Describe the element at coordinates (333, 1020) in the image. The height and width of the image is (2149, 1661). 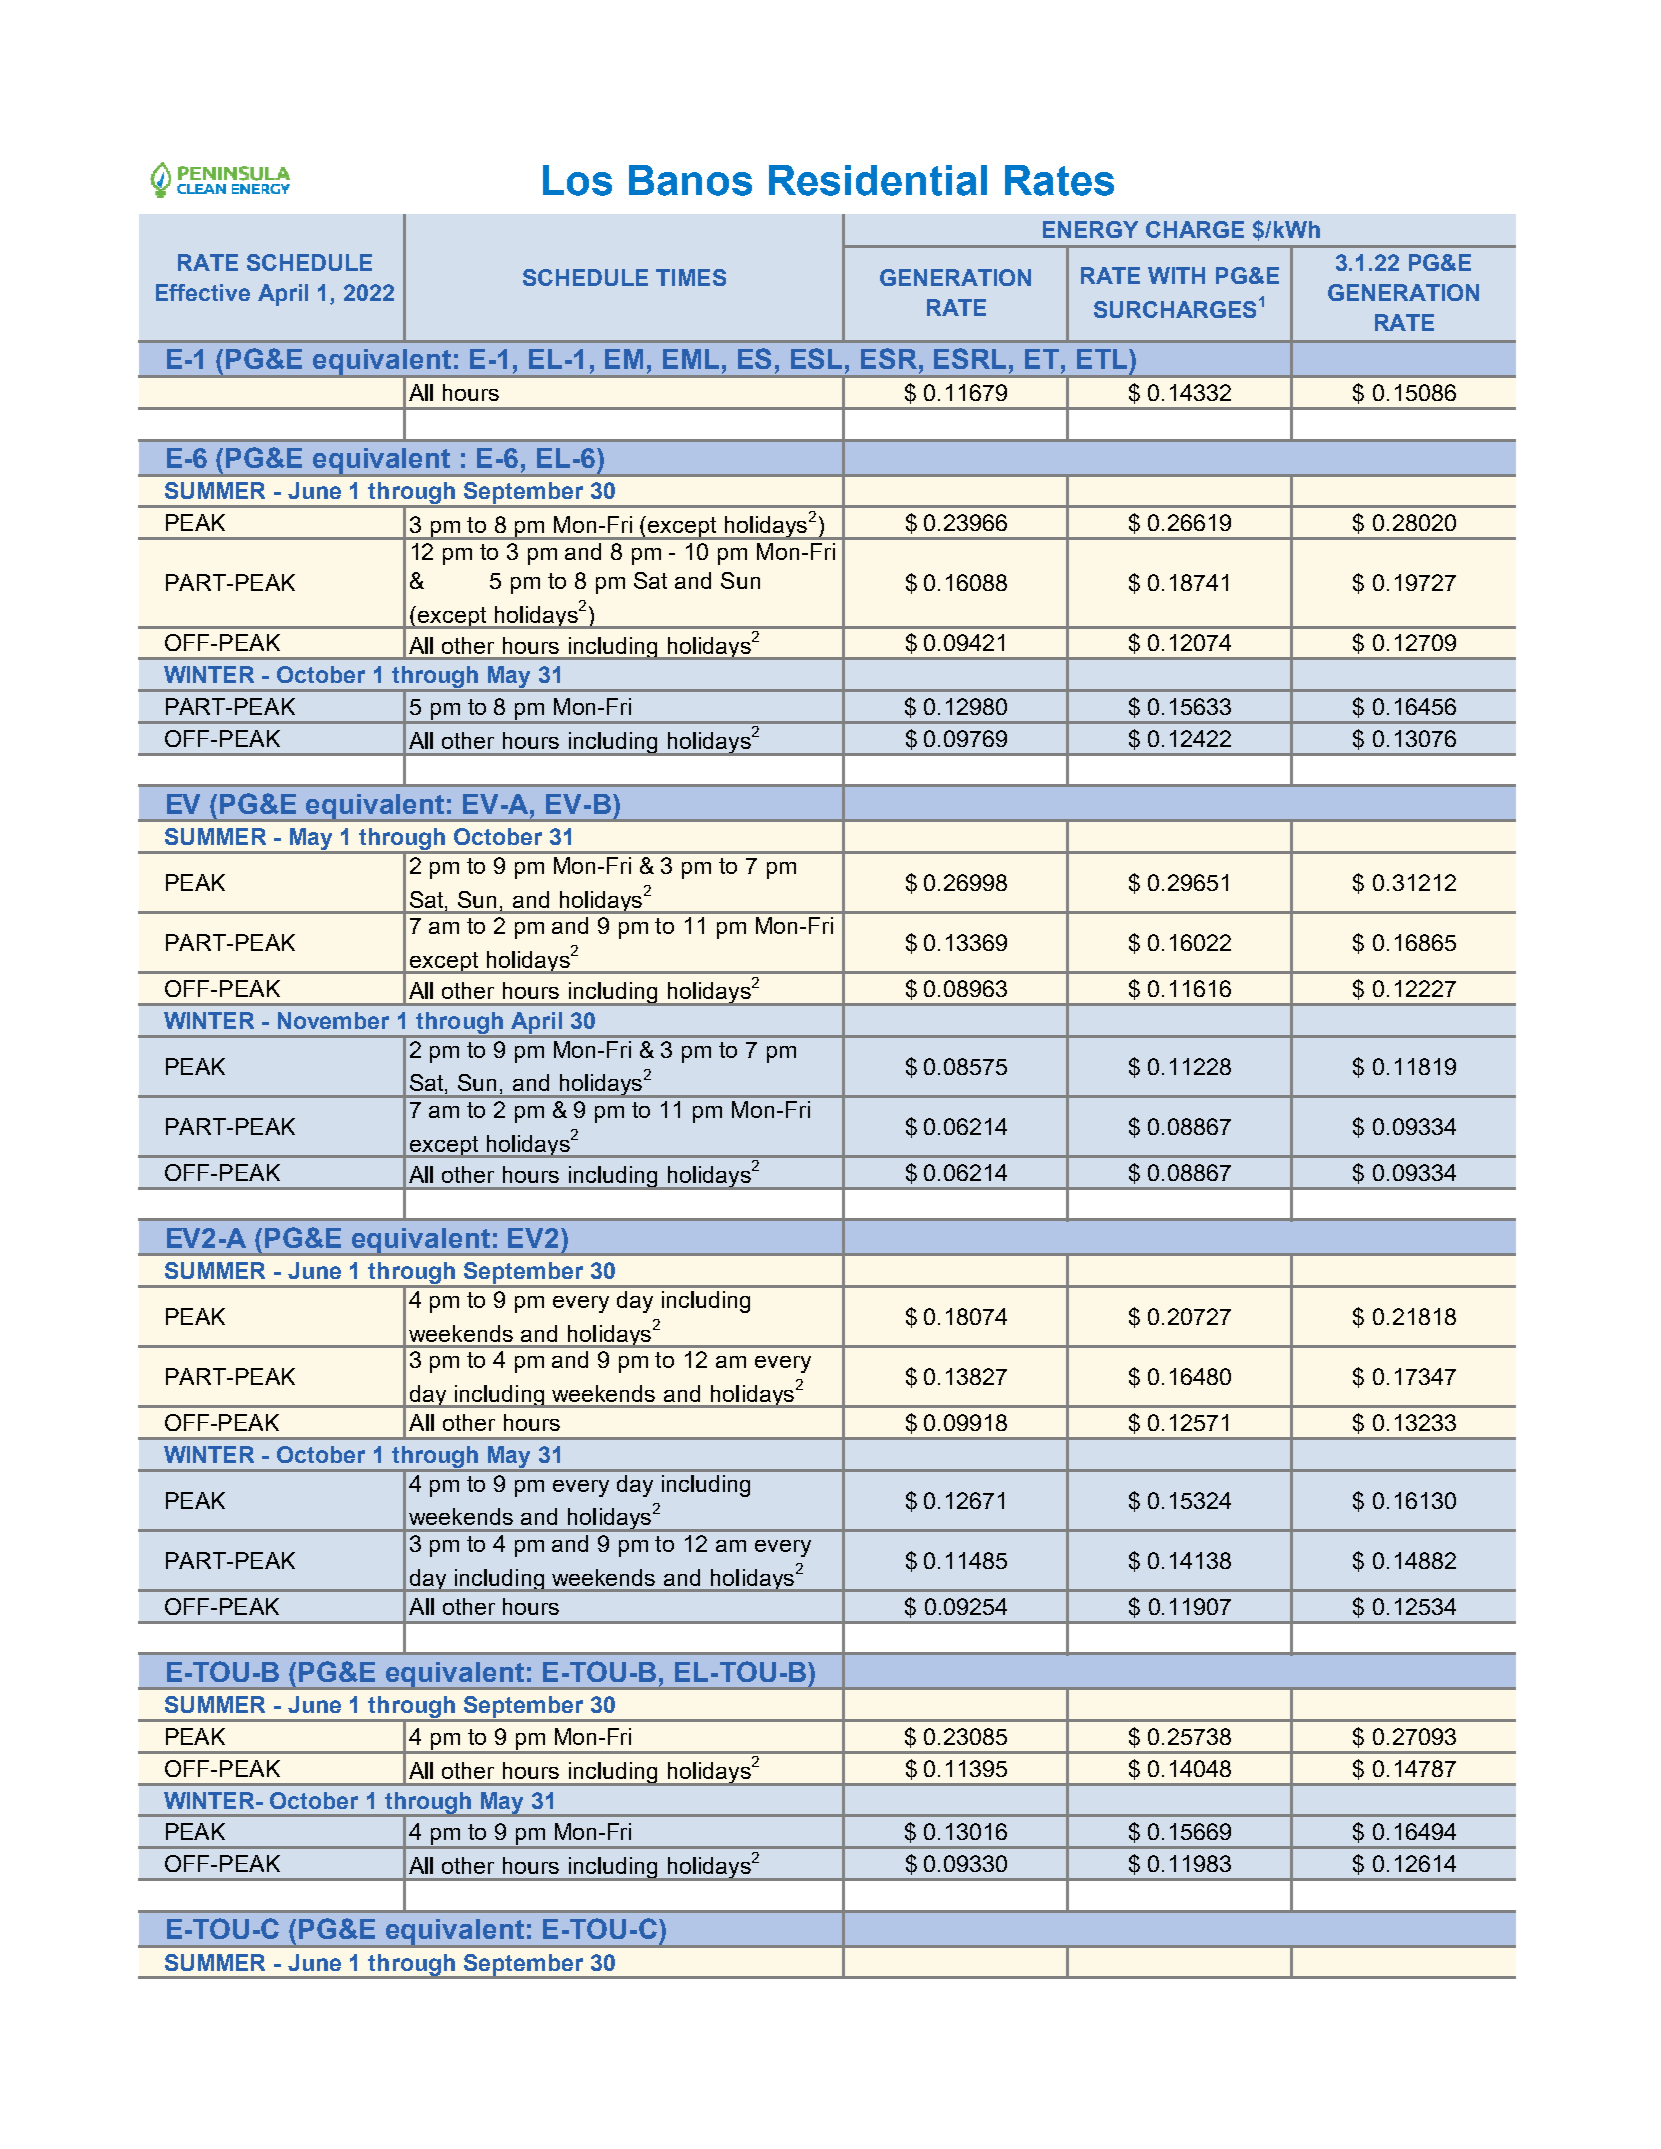
I see `November` at that location.
